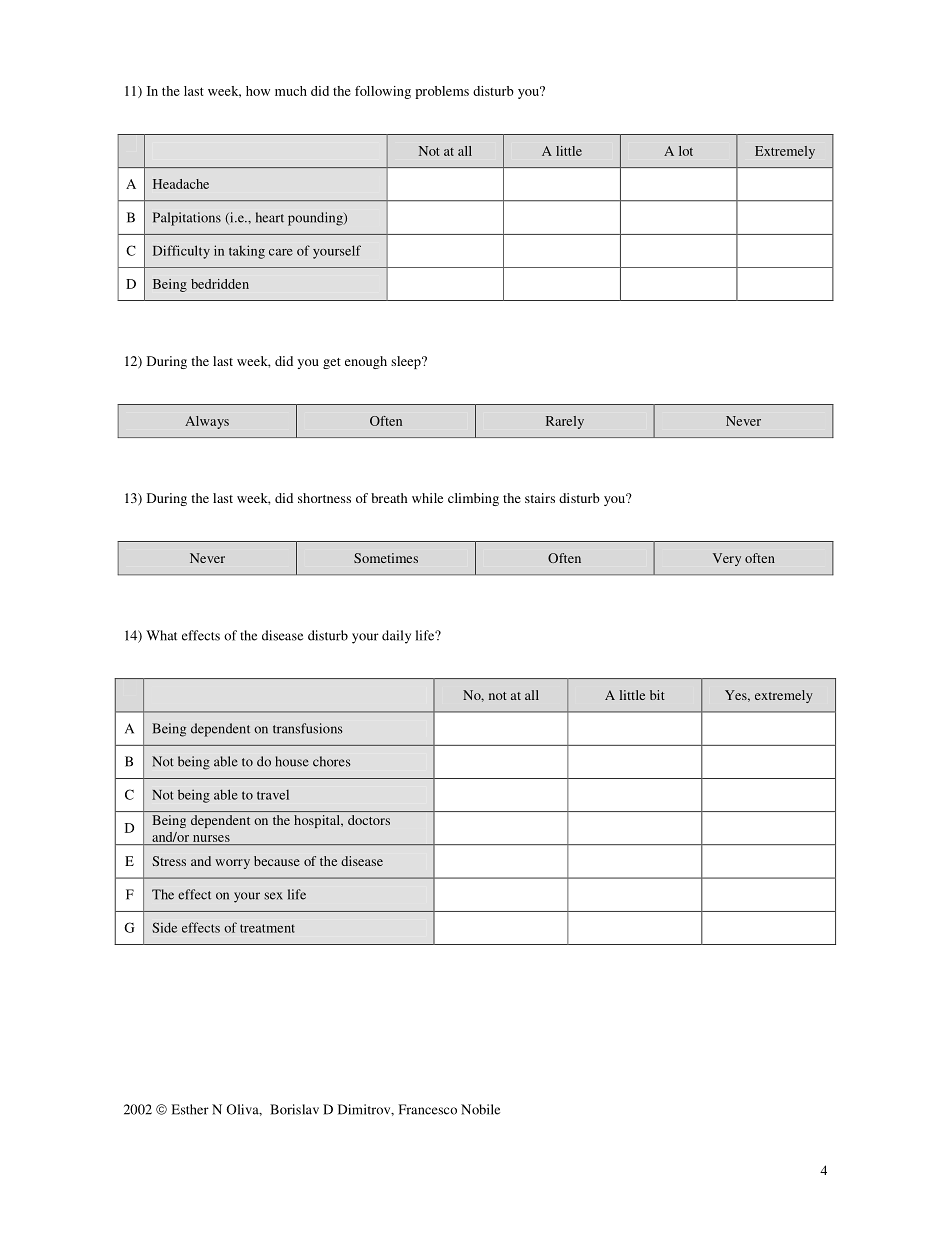  I want to click on doctors, so click(369, 820).
